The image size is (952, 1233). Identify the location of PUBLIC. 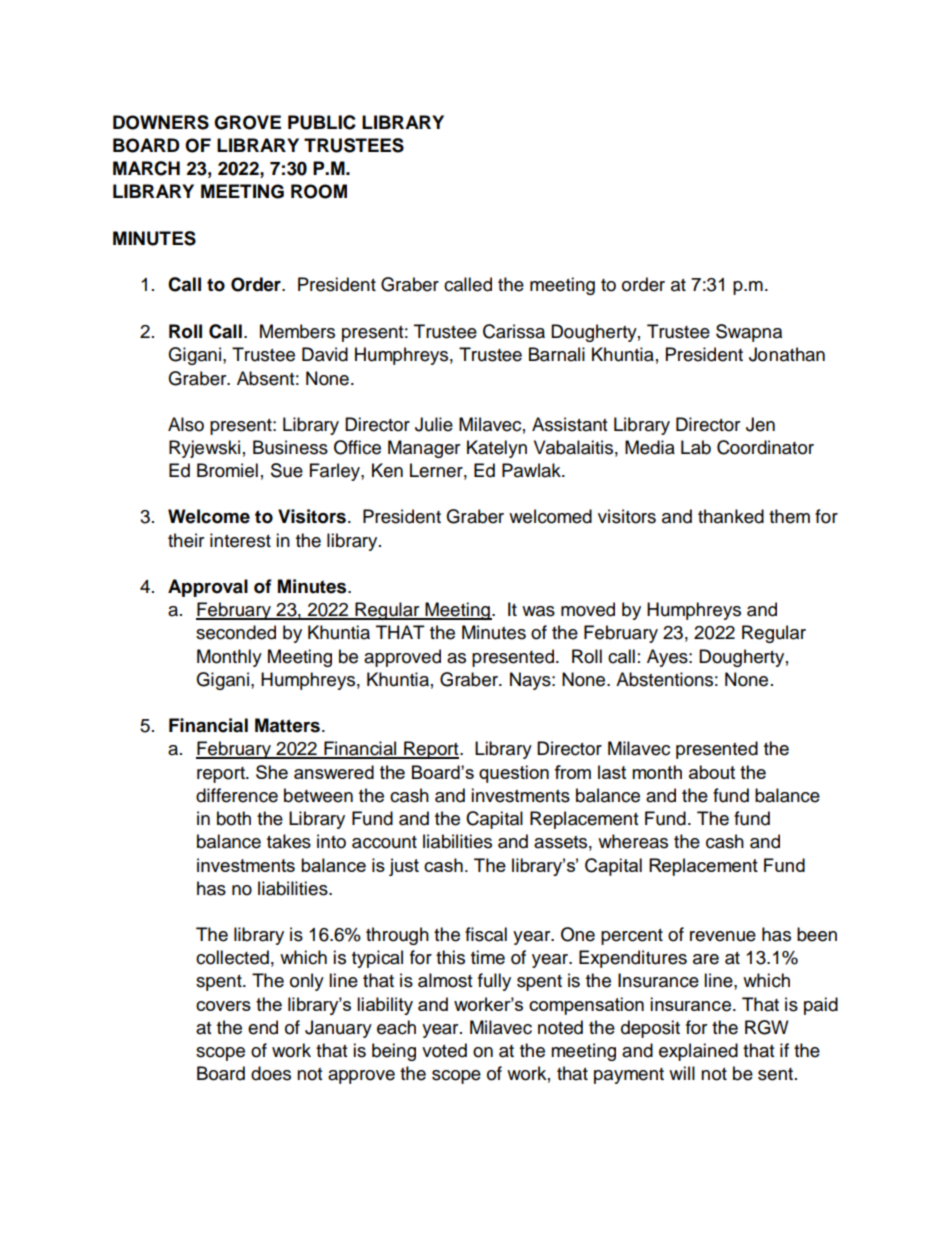
(322, 122).
